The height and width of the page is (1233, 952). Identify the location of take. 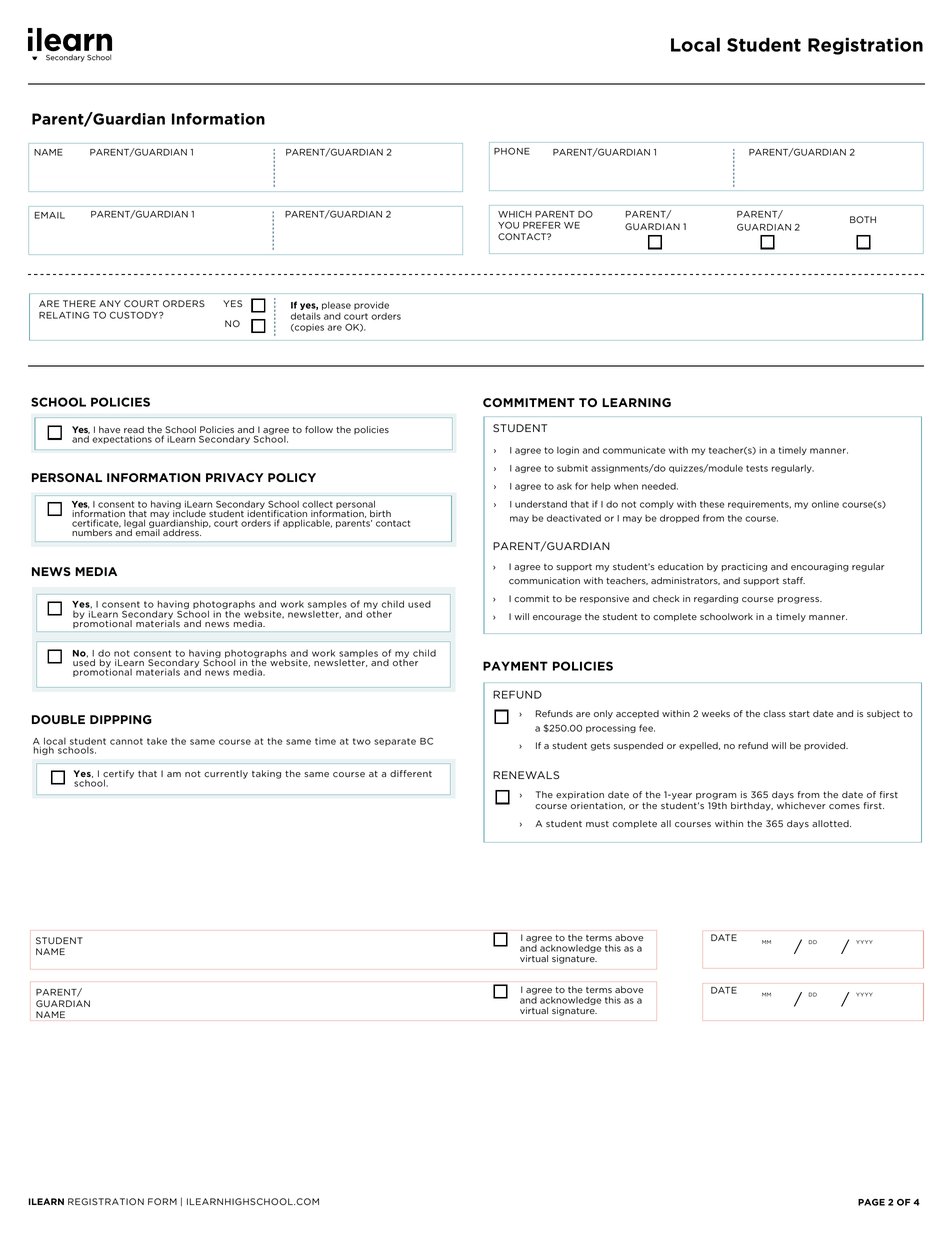
(157, 741).
